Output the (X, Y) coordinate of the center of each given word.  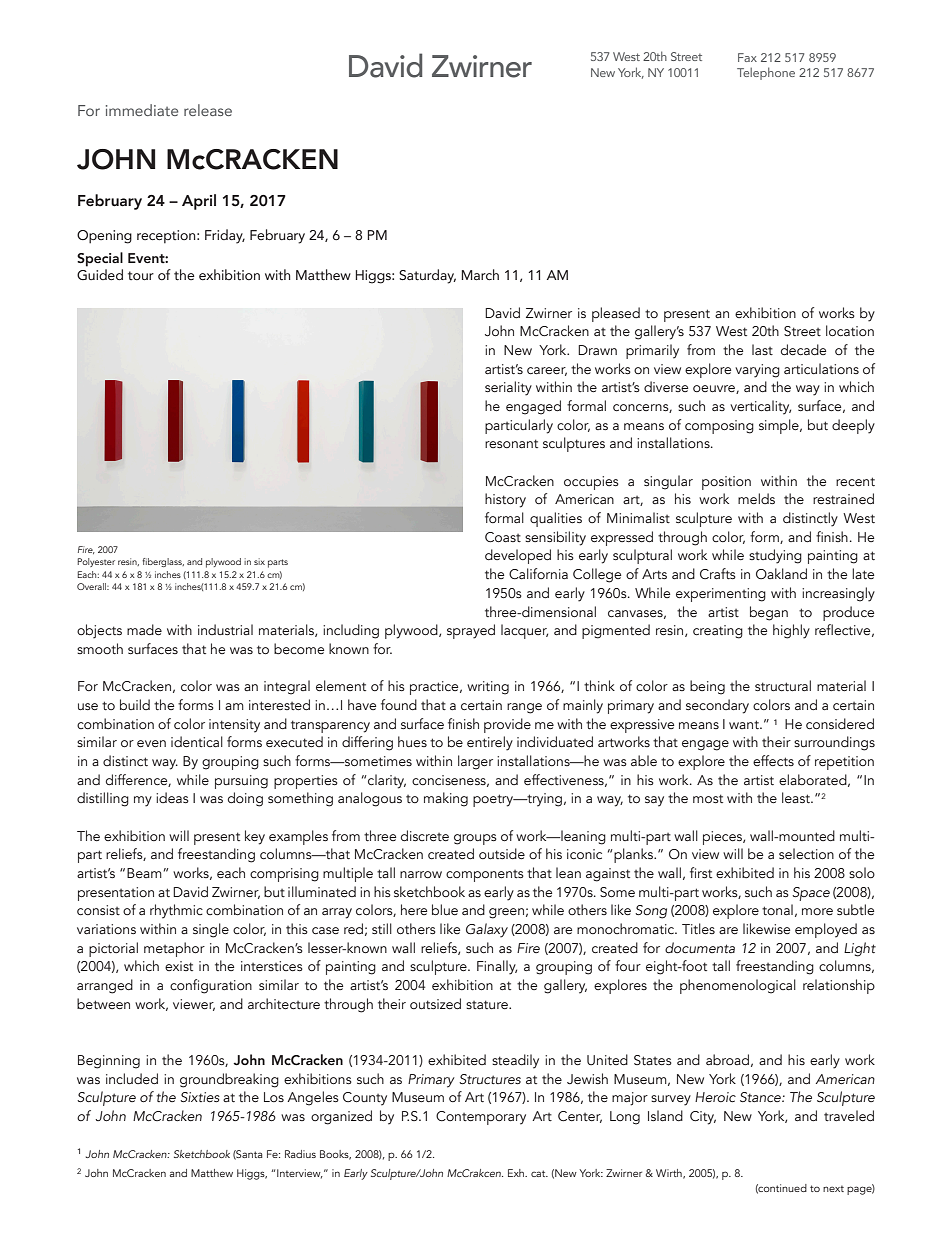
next (833, 1188)
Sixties (200, 1097)
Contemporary (481, 1118)
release (208, 110)
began (769, 613)
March (480, 274)
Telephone (766, 73)
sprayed (471, 631)
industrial (225, 629)
